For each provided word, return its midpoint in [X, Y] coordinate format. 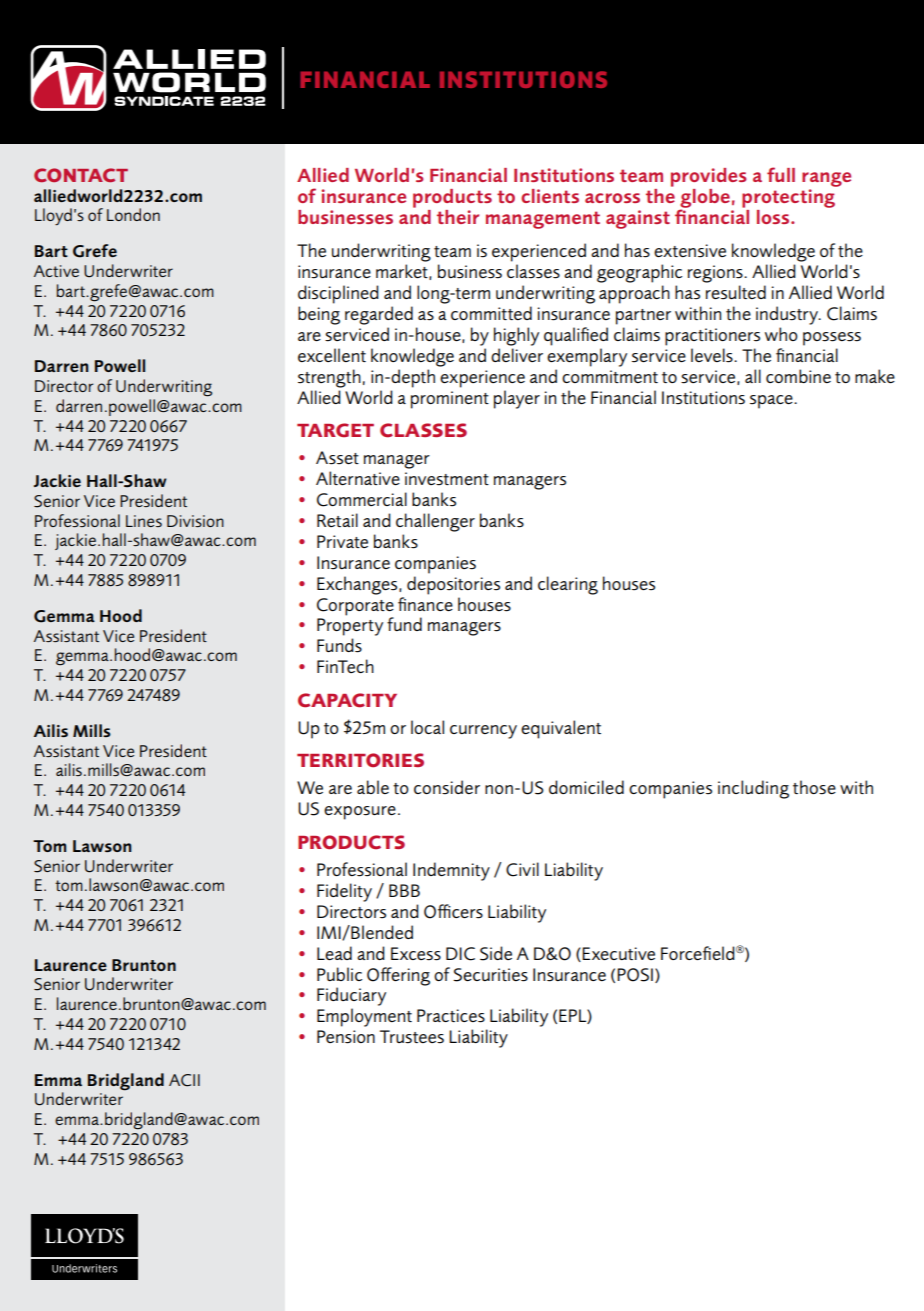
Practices [451, 1016]
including [753, 789]
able [373, 787]
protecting [788, 198]
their [458, 217]
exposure [360, 813]
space [772, 402]
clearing [568, 585]
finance [425, 604]
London [133, 214]
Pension [346, 1037]
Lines [144, 521]
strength [329, 378]
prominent [450, 400]
